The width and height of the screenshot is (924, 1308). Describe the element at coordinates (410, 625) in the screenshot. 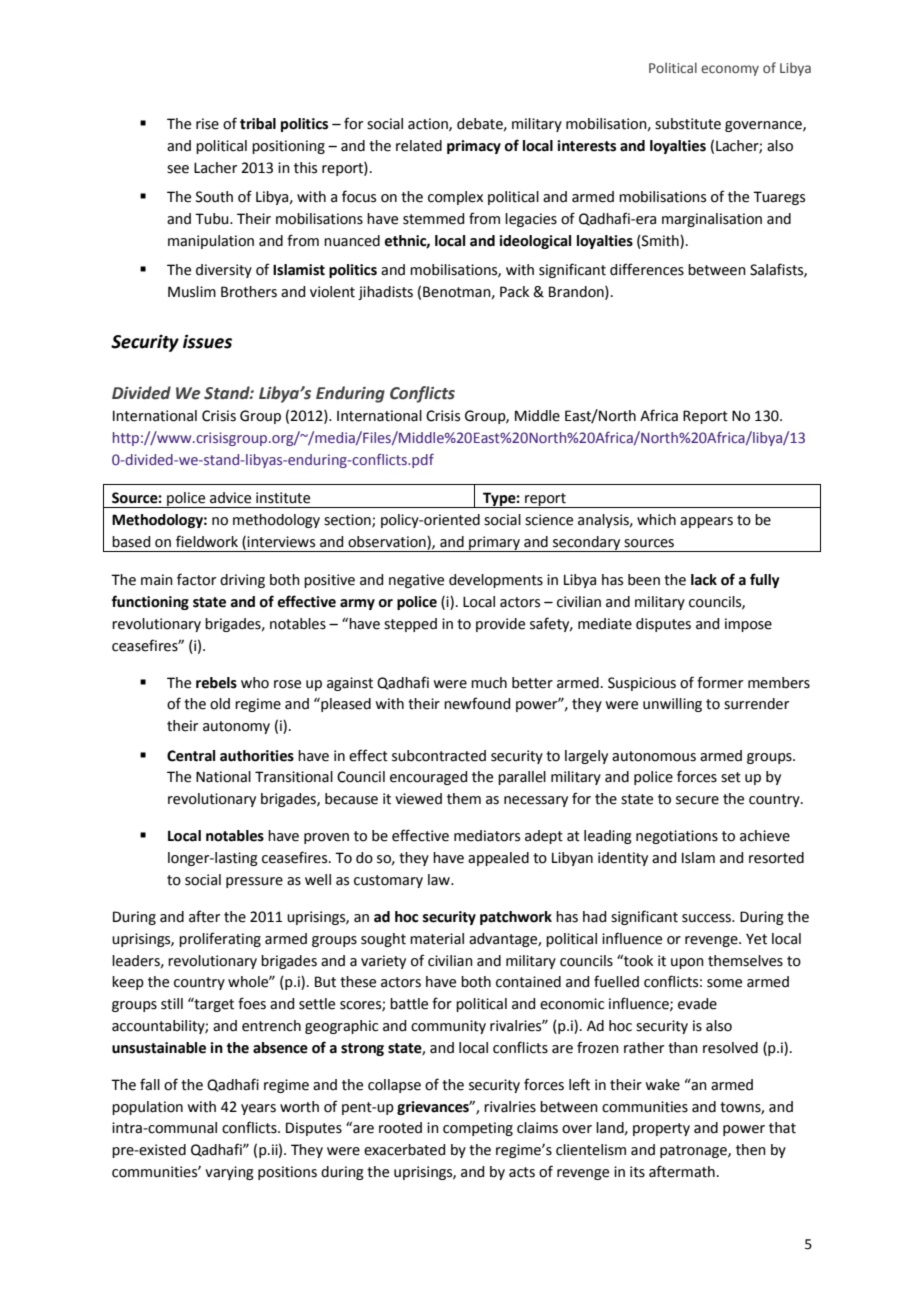

I see `stepped` at that location.
